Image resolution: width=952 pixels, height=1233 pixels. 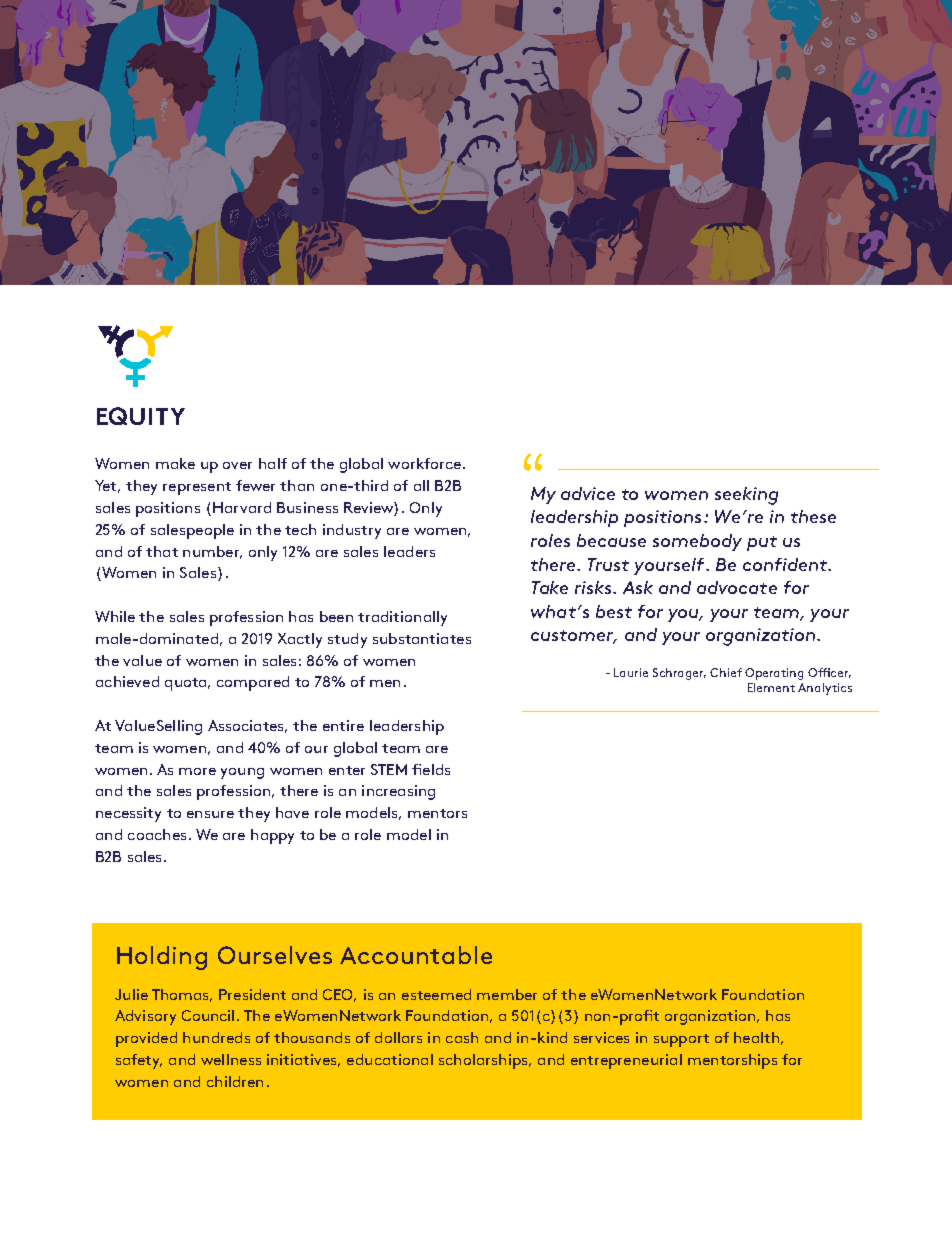 What do you see at coordinates (462, 1037) in the page?
I see `cash` at bounding box center [462, 1037].
